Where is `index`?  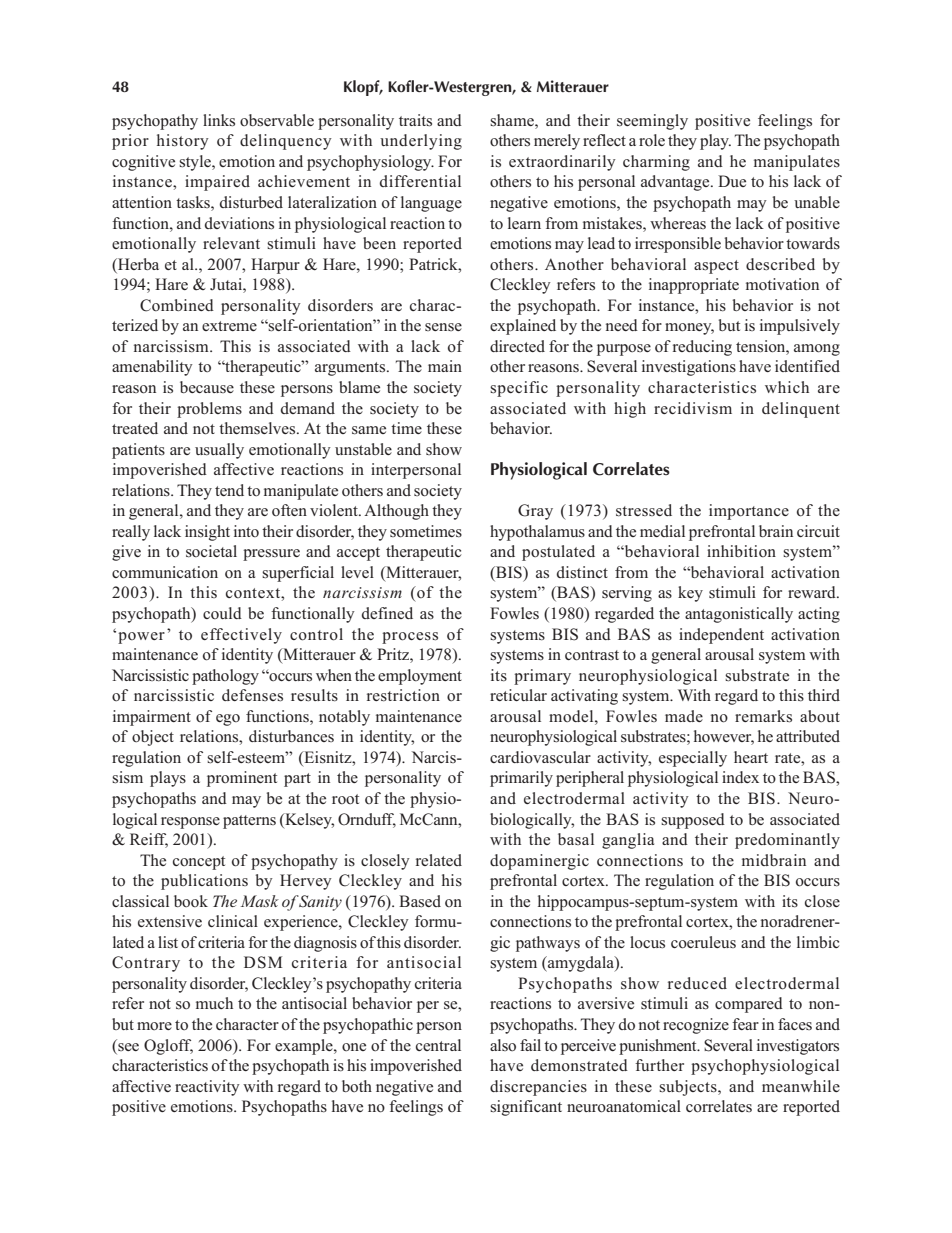 index is located at coordinates (740, 777).
